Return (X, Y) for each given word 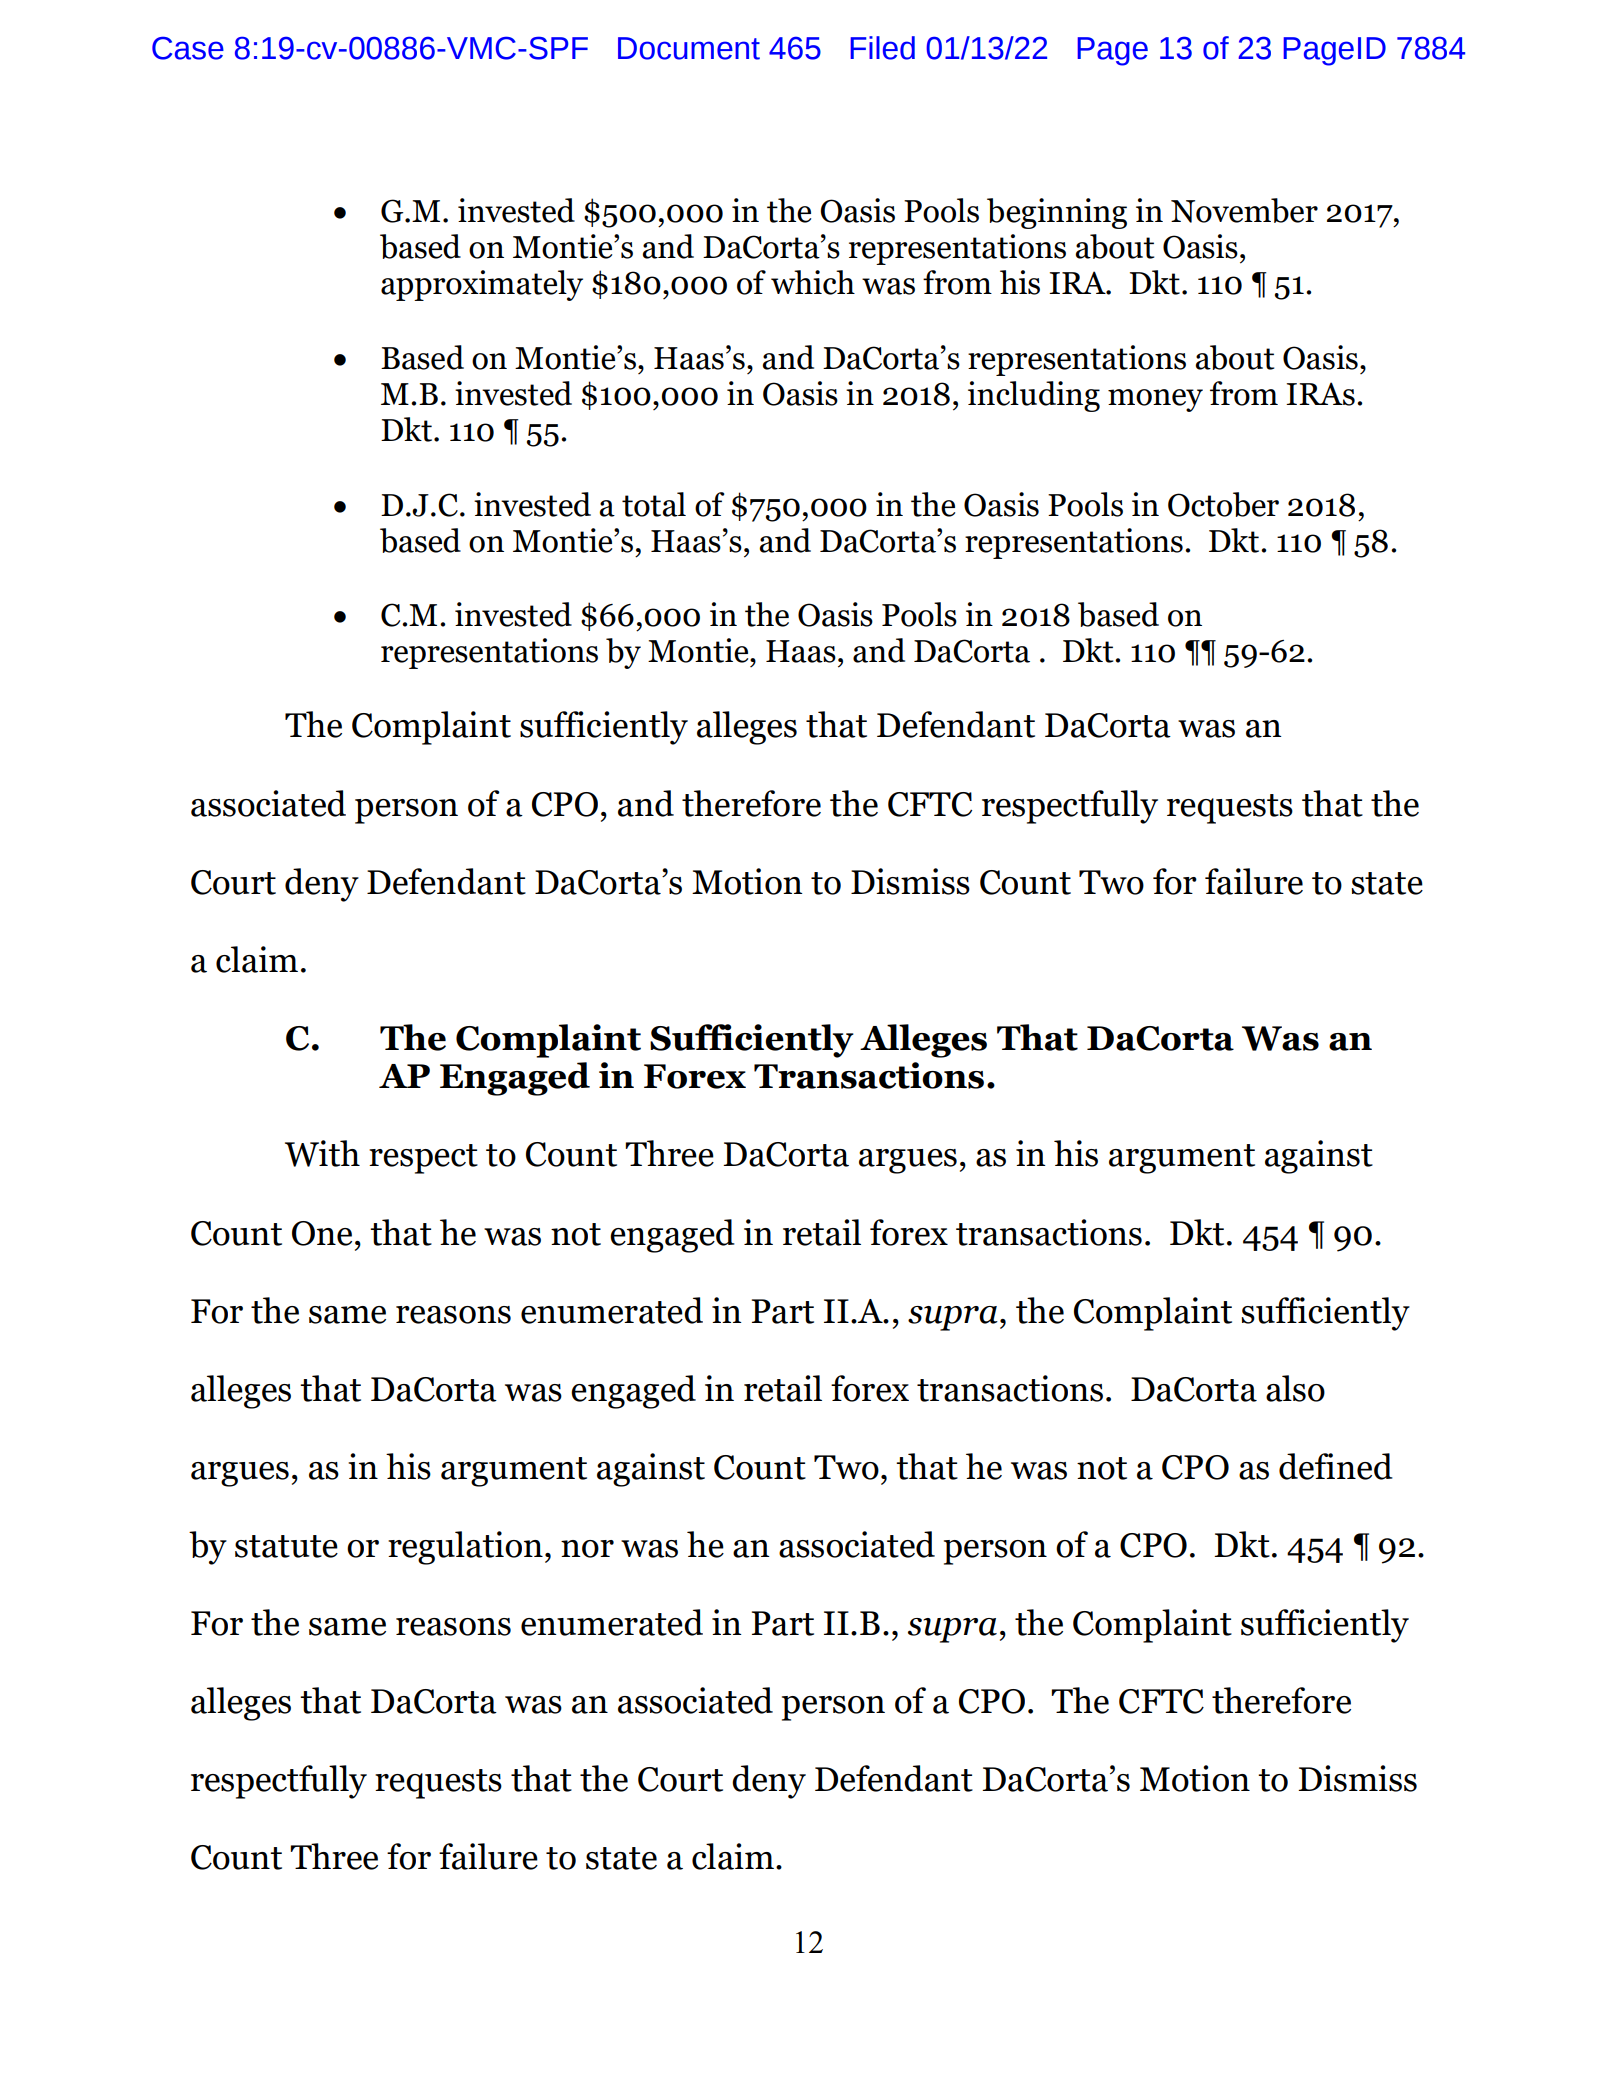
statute (286, 1546)
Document (689, 48)
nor (587, 1549)
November (1244, 210)
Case (188, 48)
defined (1336, 1466)
